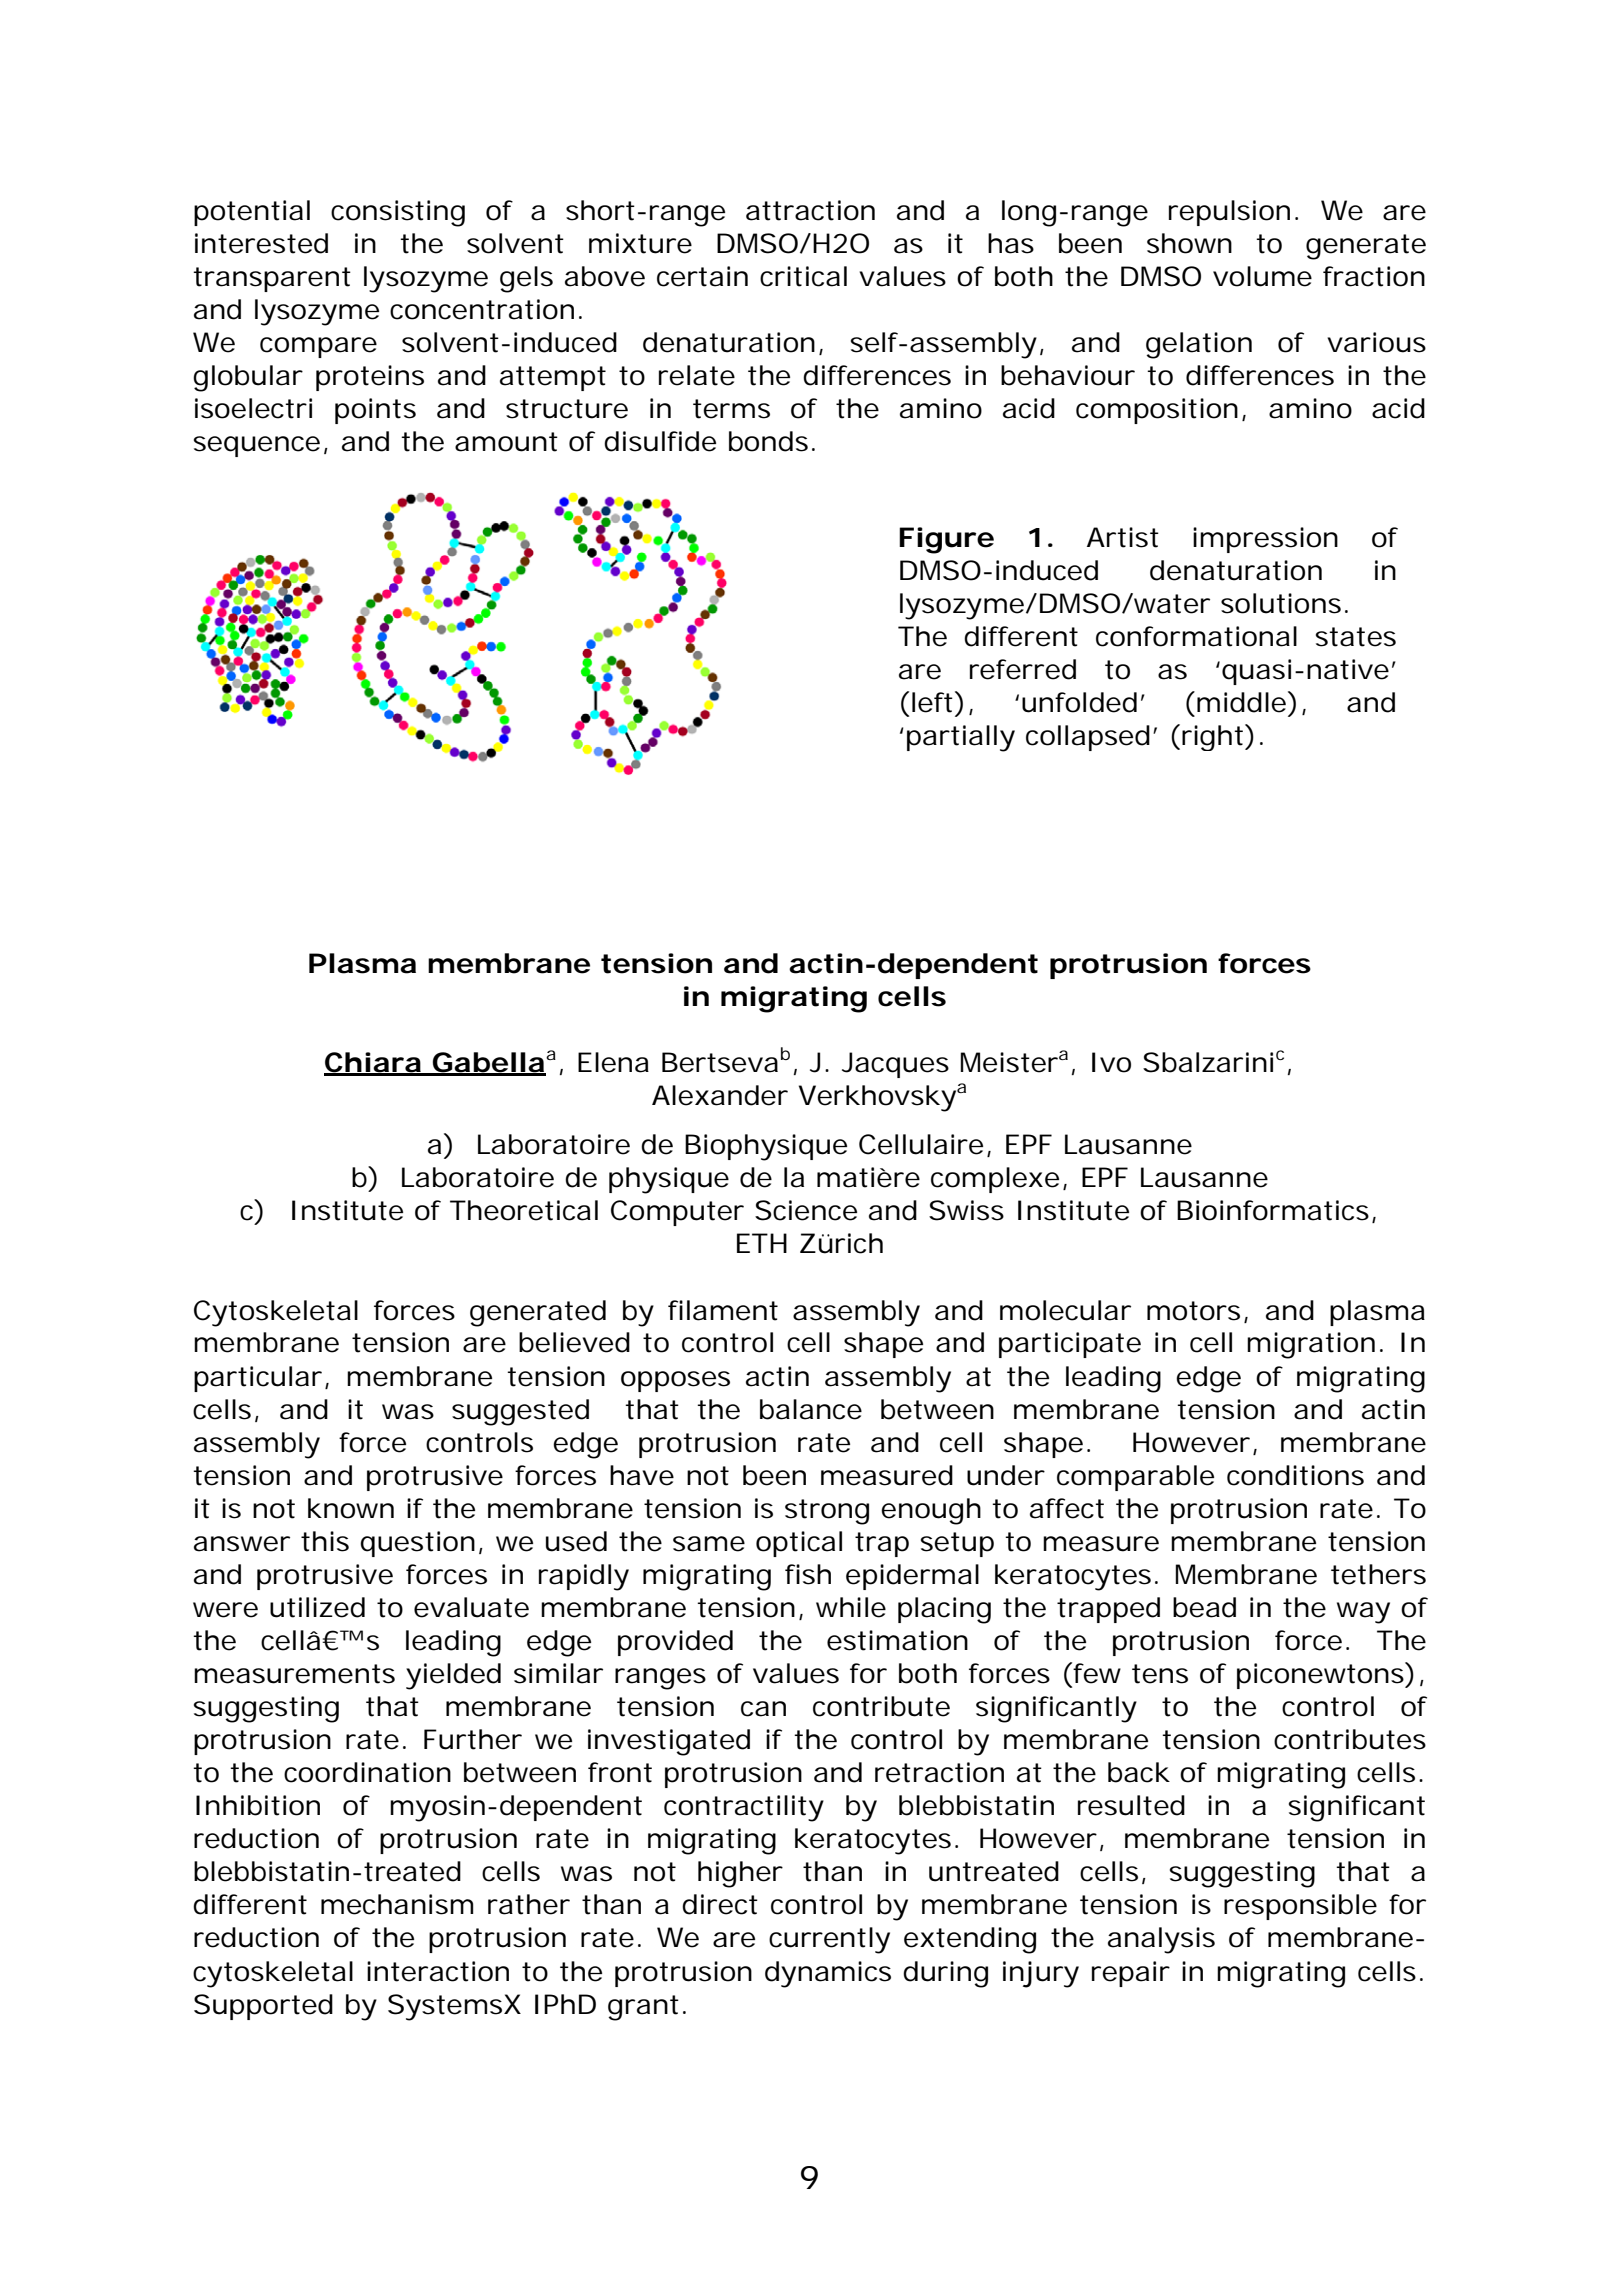  What do you see at coordinates (811, 1409) in the page?
I see `balance` at bounding box center [811, 1409].
